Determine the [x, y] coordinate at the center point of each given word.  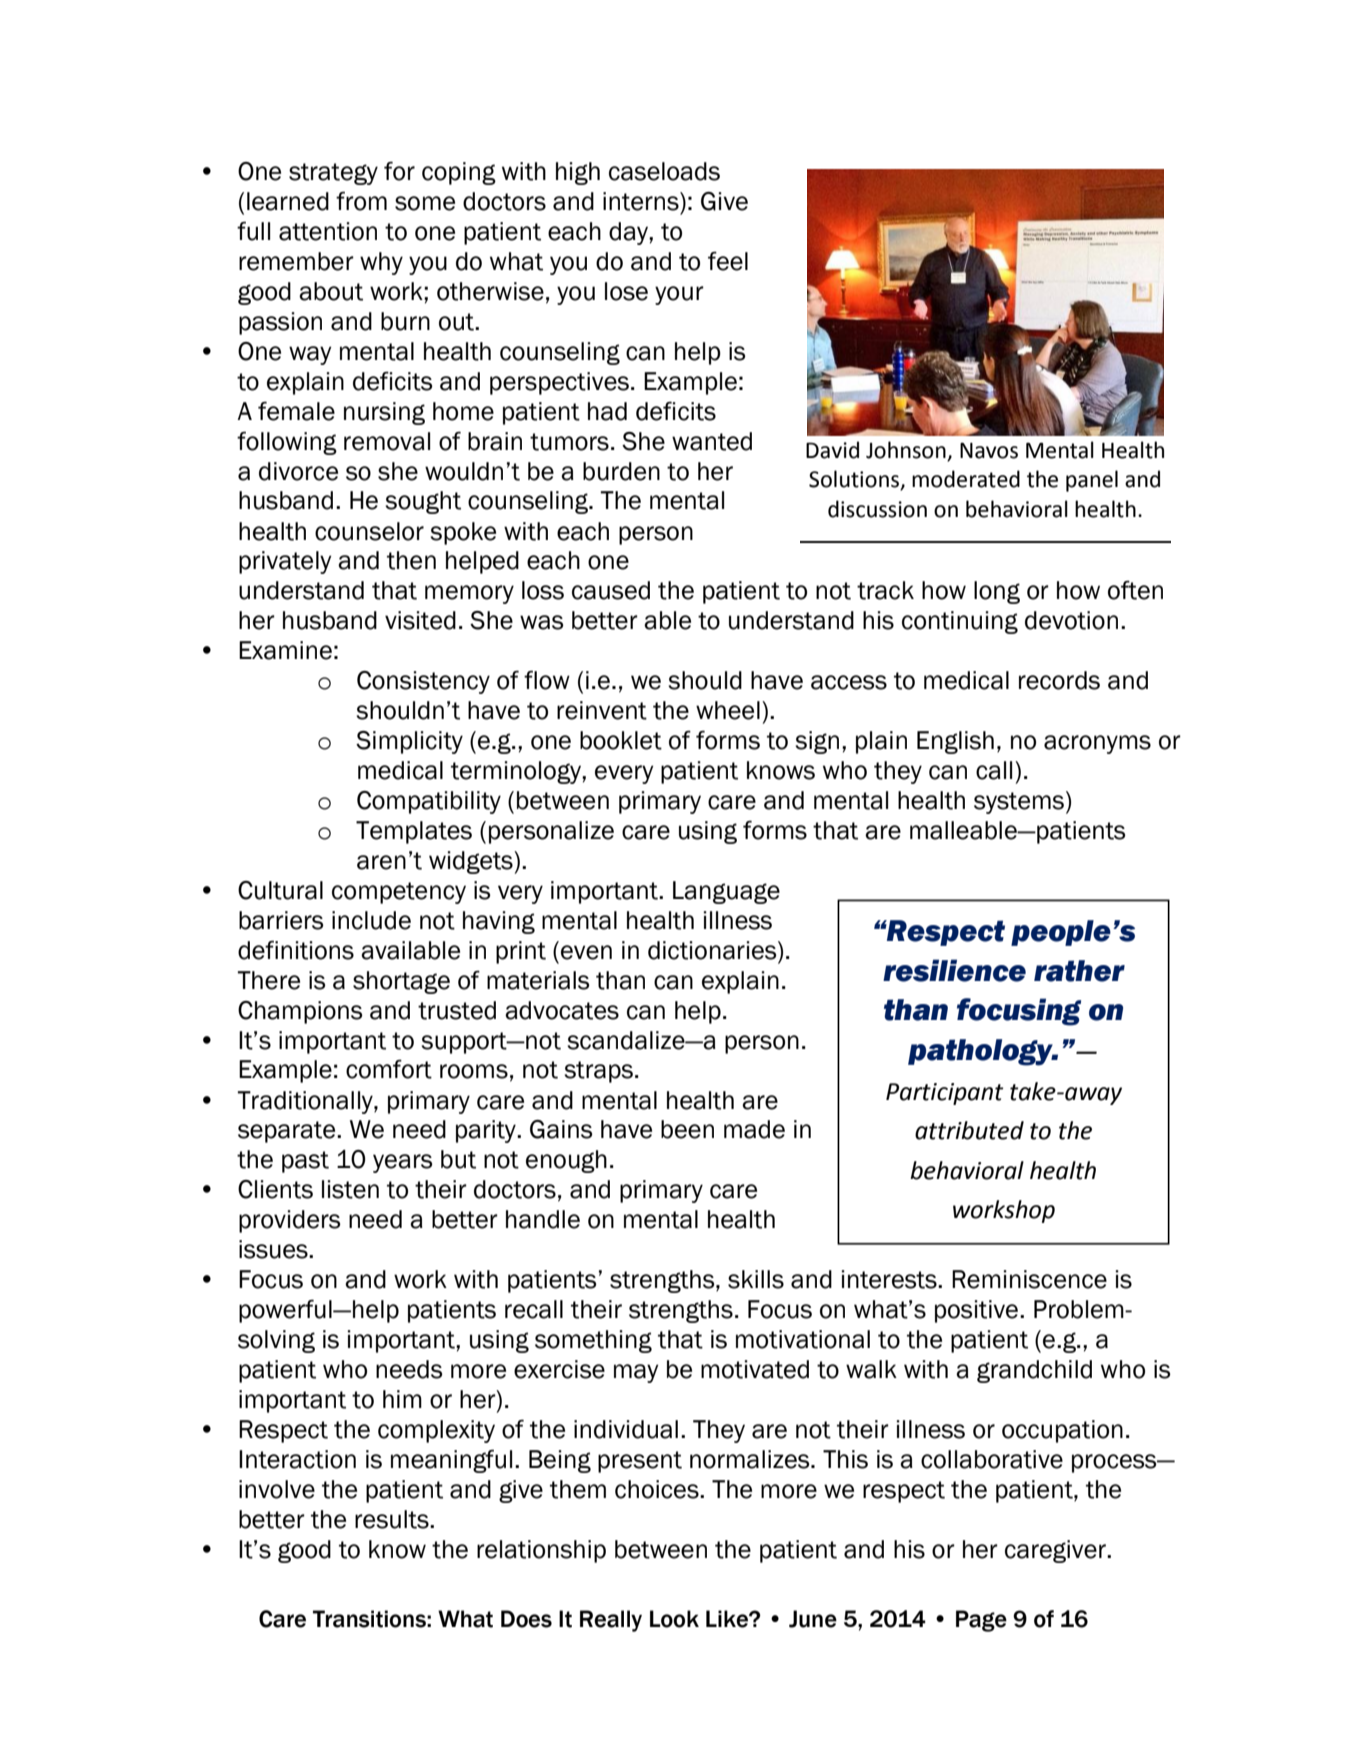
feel [728, 261]
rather [1079, 971]
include [371, 920]
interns [642, 201]
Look [674, 1619]
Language [726, 892]
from [361, 201]
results [393, 1519]
